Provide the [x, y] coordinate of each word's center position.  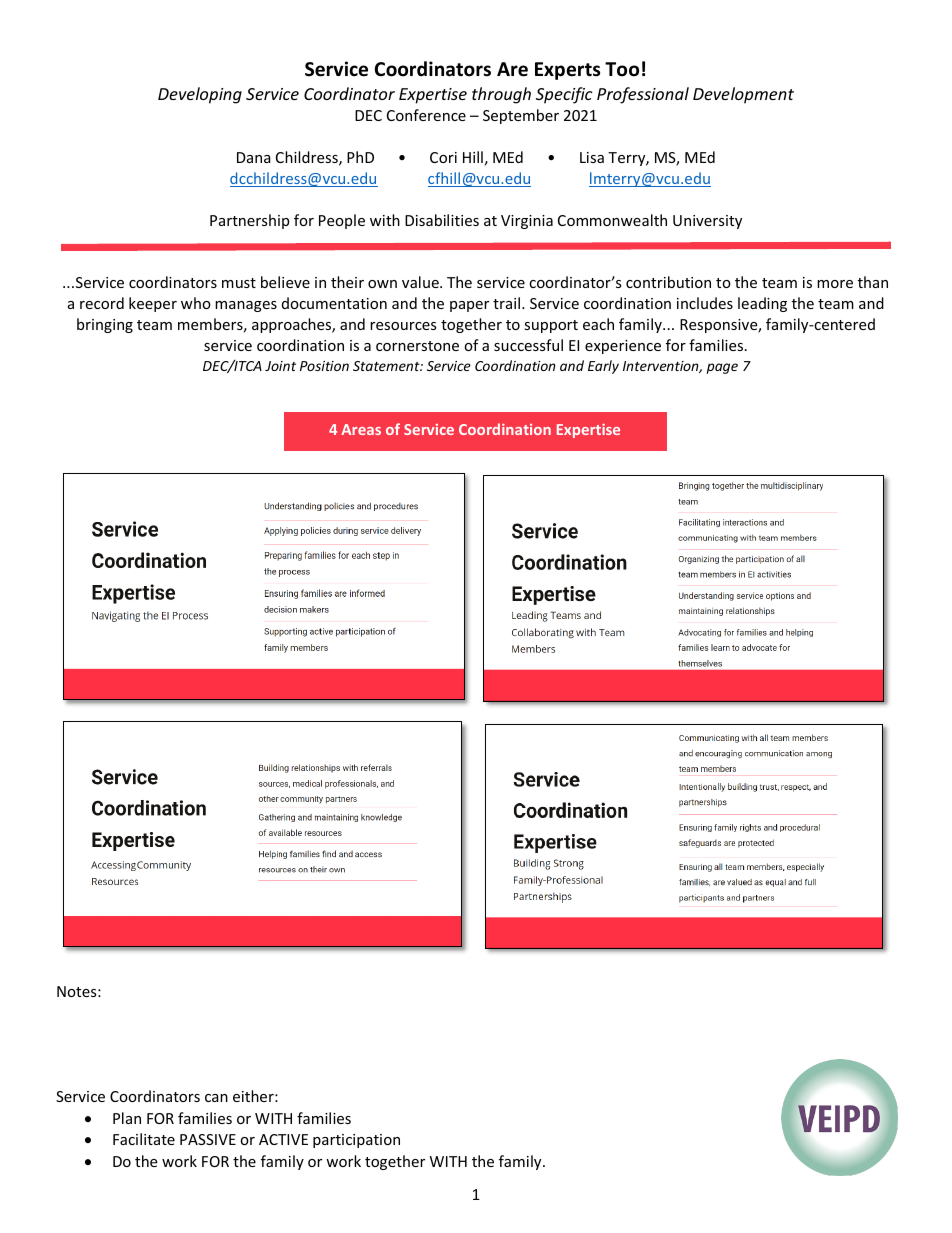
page [722, 368]
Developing [200, 95]
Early [603, 367]
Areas [361, 429]
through [501, 95]
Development [743, 95]
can [216, 1098]
